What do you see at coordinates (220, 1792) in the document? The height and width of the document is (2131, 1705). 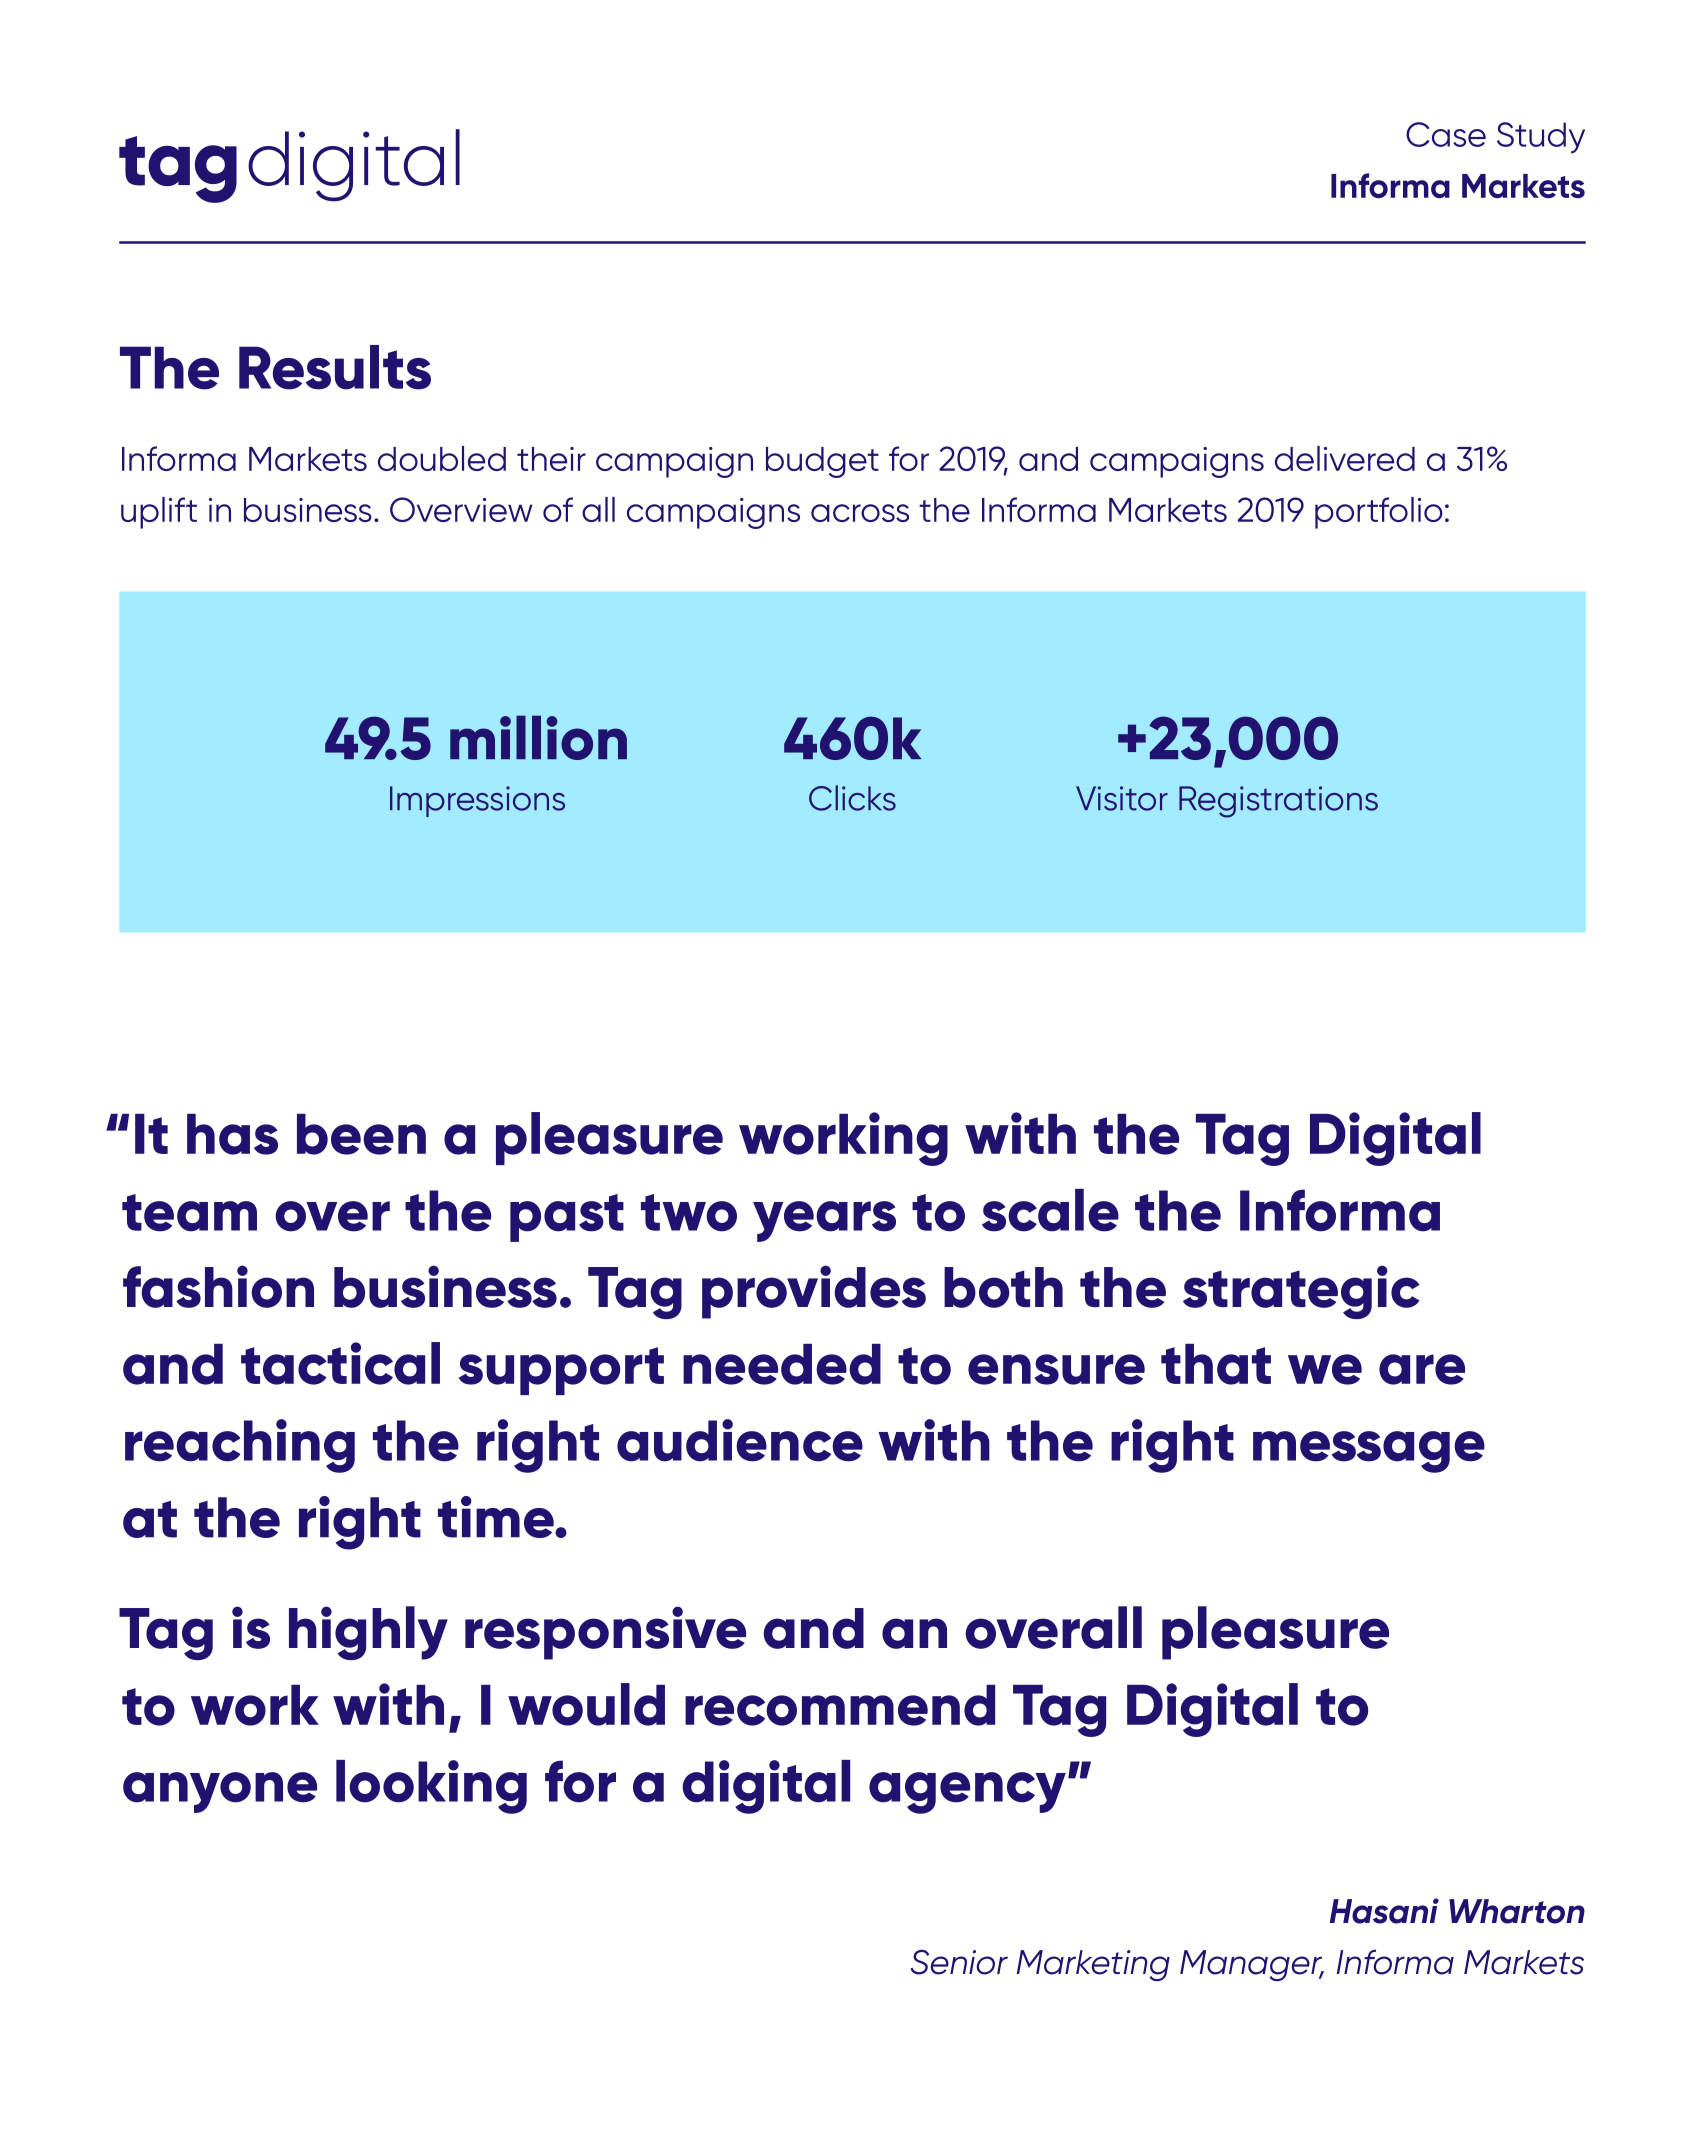 I see `anyone` at bounding box center [220, 1792].
